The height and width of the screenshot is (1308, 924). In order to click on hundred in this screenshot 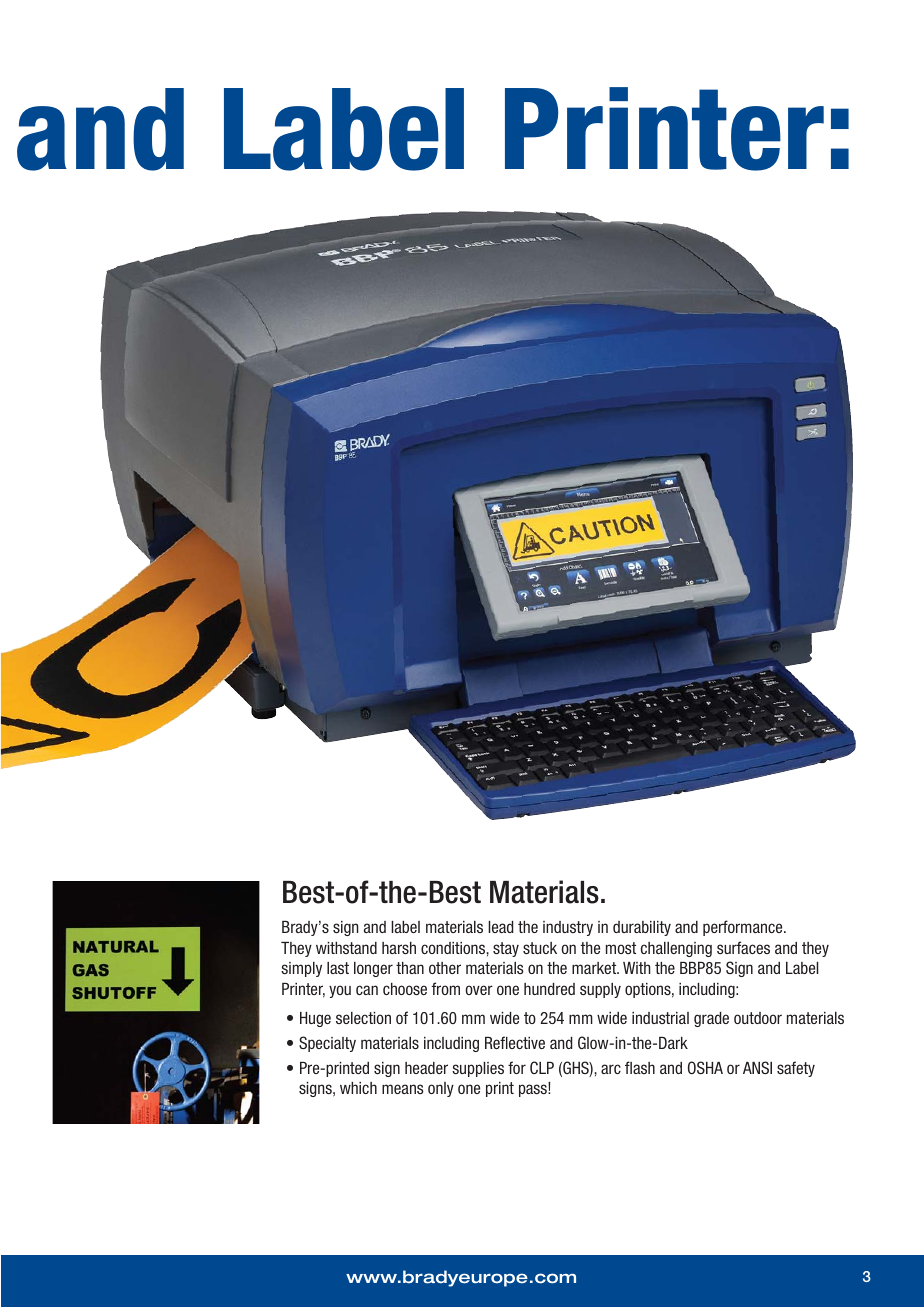, I will do `click(549, 989)`.
